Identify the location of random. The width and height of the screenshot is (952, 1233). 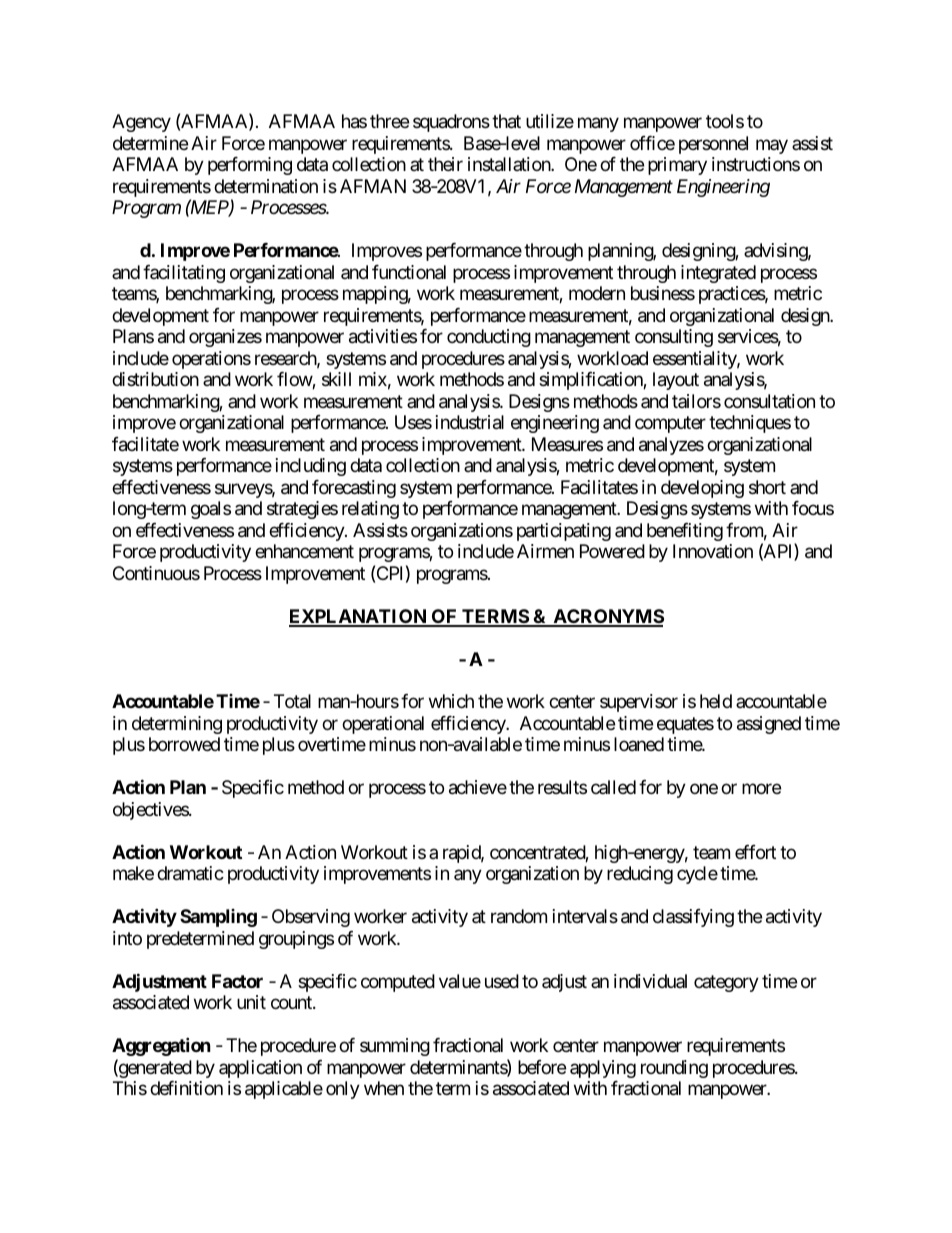
(519, 916).
